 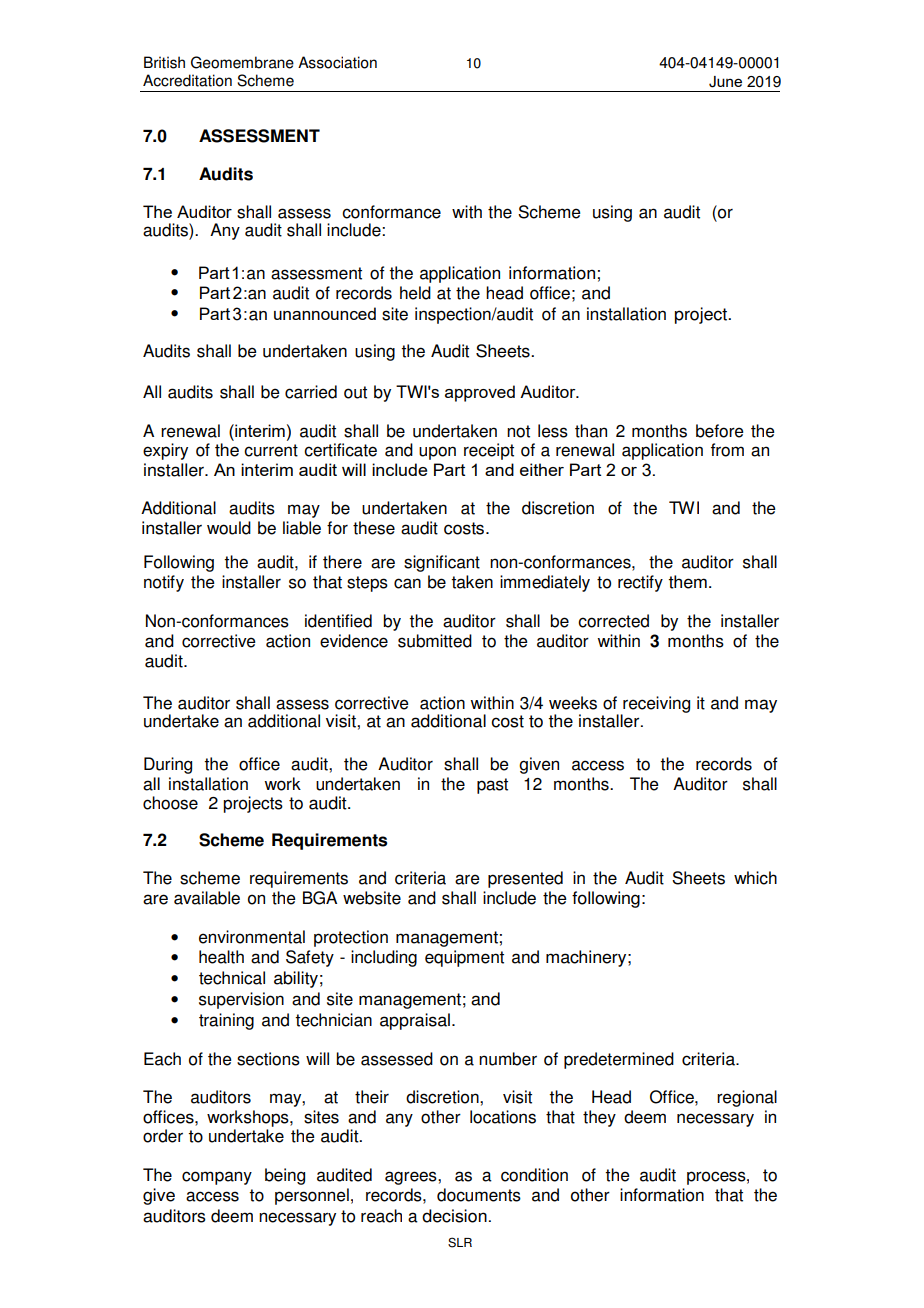 What do you see at coordinates (207, 898) in the screenshot?
I see `available` at bounding box center [207, 898].
